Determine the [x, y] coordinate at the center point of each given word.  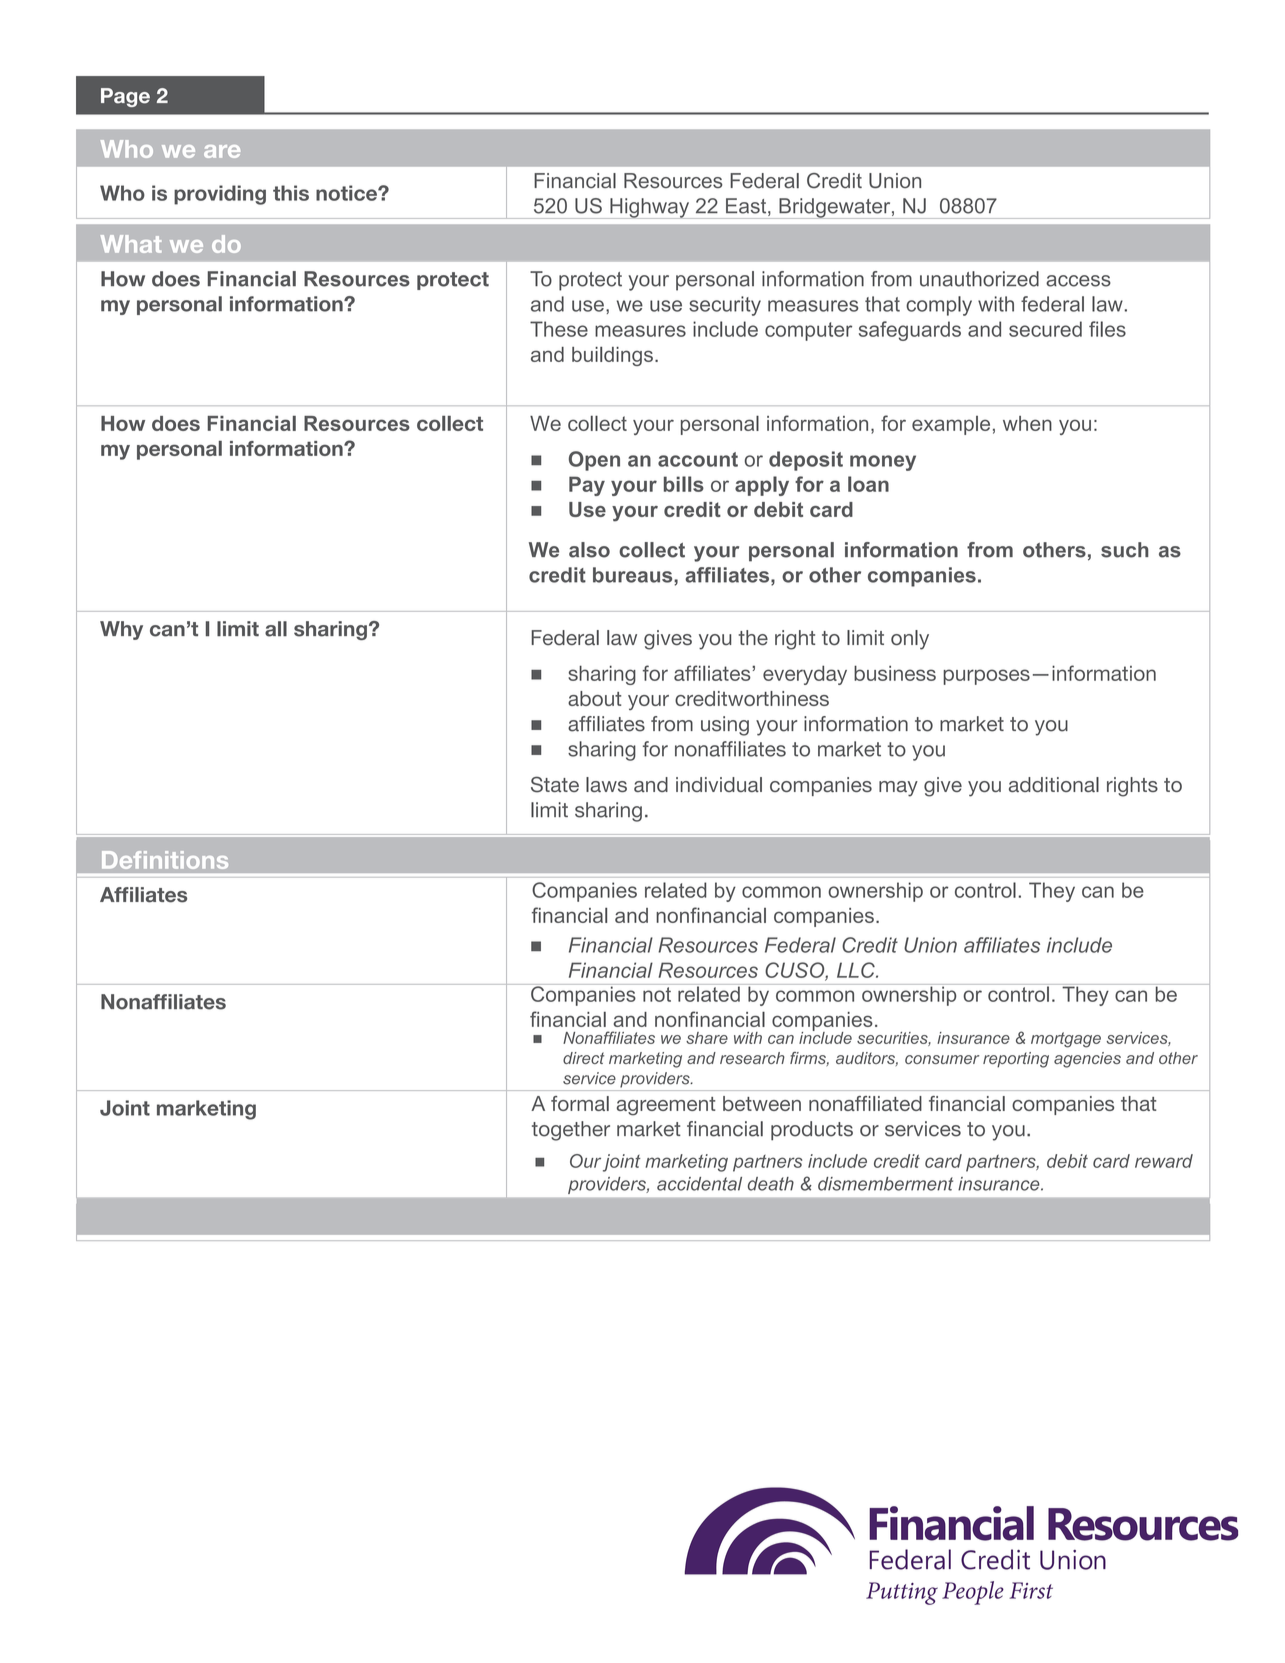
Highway [650, 208]
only [910, 640]
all [276, 629]
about [594, 698]
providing [220, 195]
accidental [699, 1184]
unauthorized [979, 279]
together [571, 1131]
